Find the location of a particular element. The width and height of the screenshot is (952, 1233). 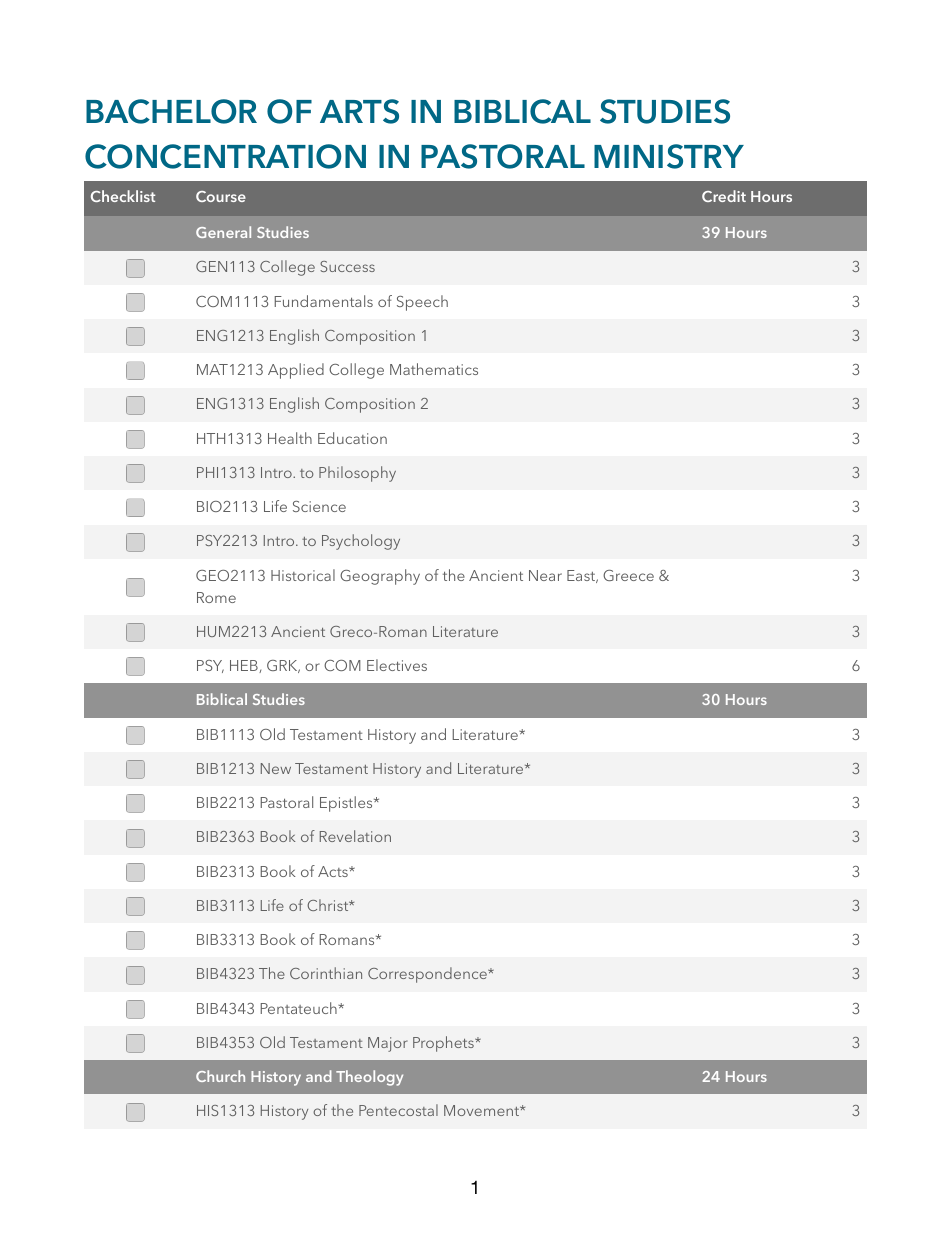

CONCENTRATION is located at coordinates (225, 156).
